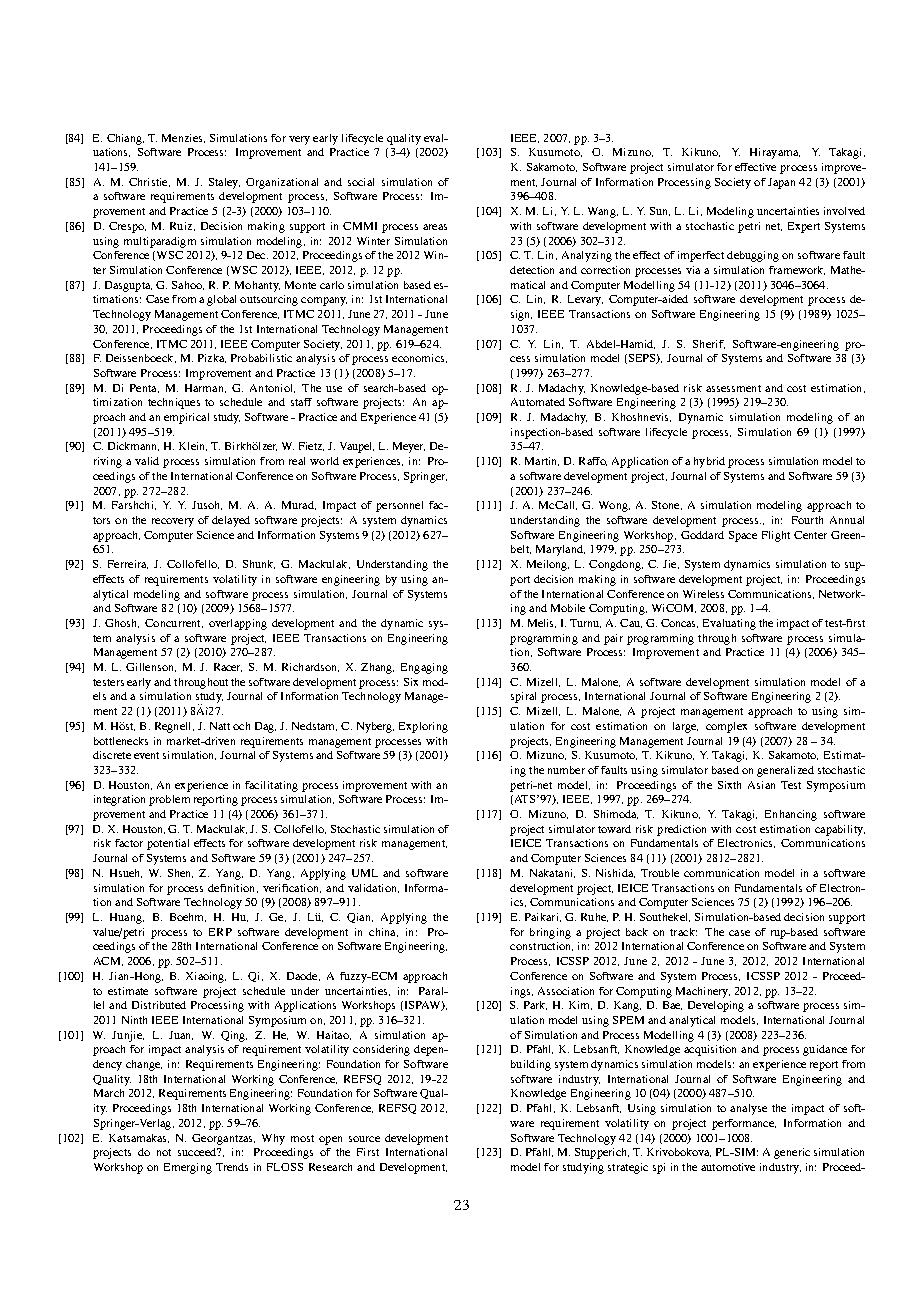 This page has width=924, height=1308. Describe the element at coordinates (550, 933) in the page. I see `bringing` at that location.
